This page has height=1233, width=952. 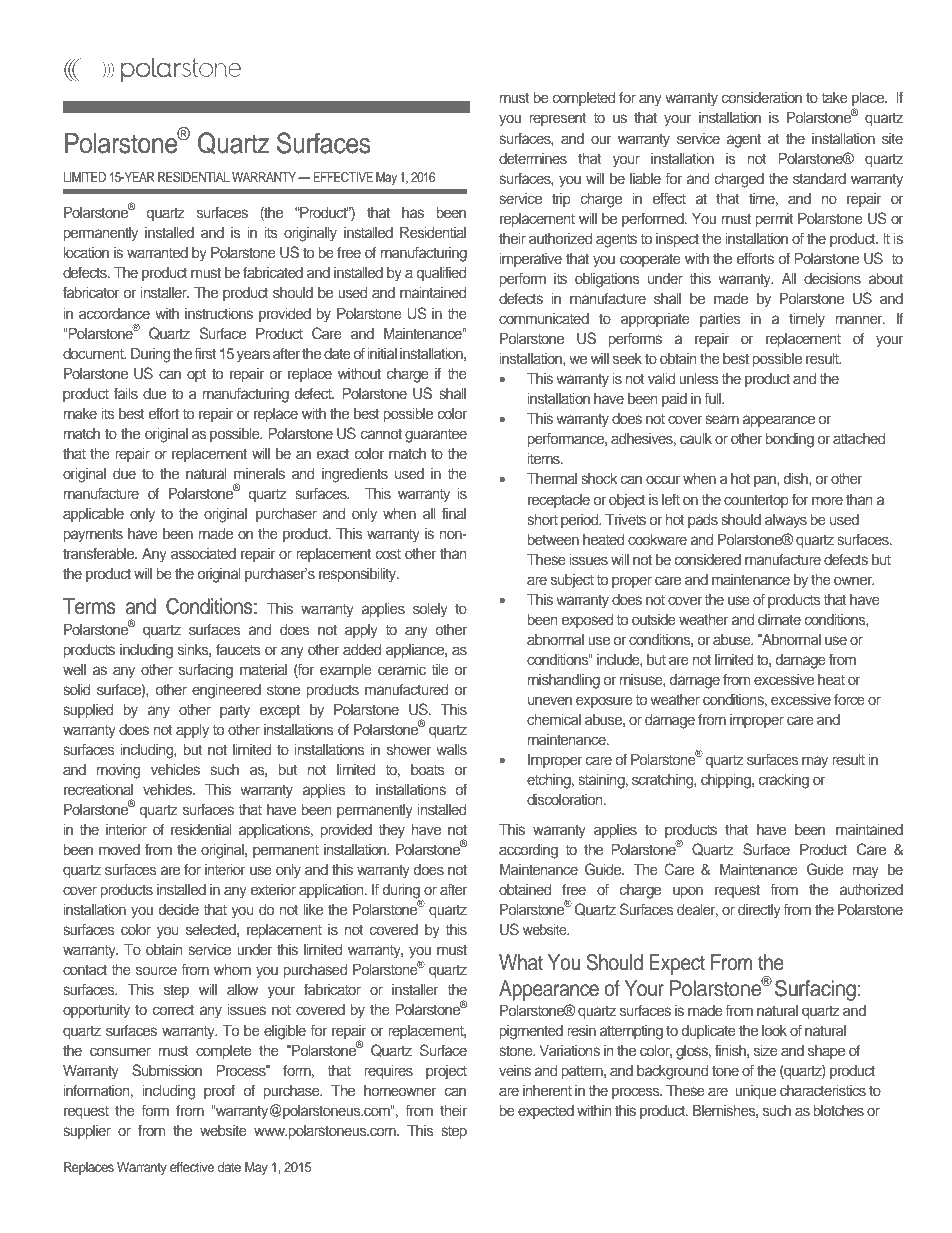 What do you see at coordinates (762, 97) in the page?
I see `consideration` at bounding box center [762, 97].
